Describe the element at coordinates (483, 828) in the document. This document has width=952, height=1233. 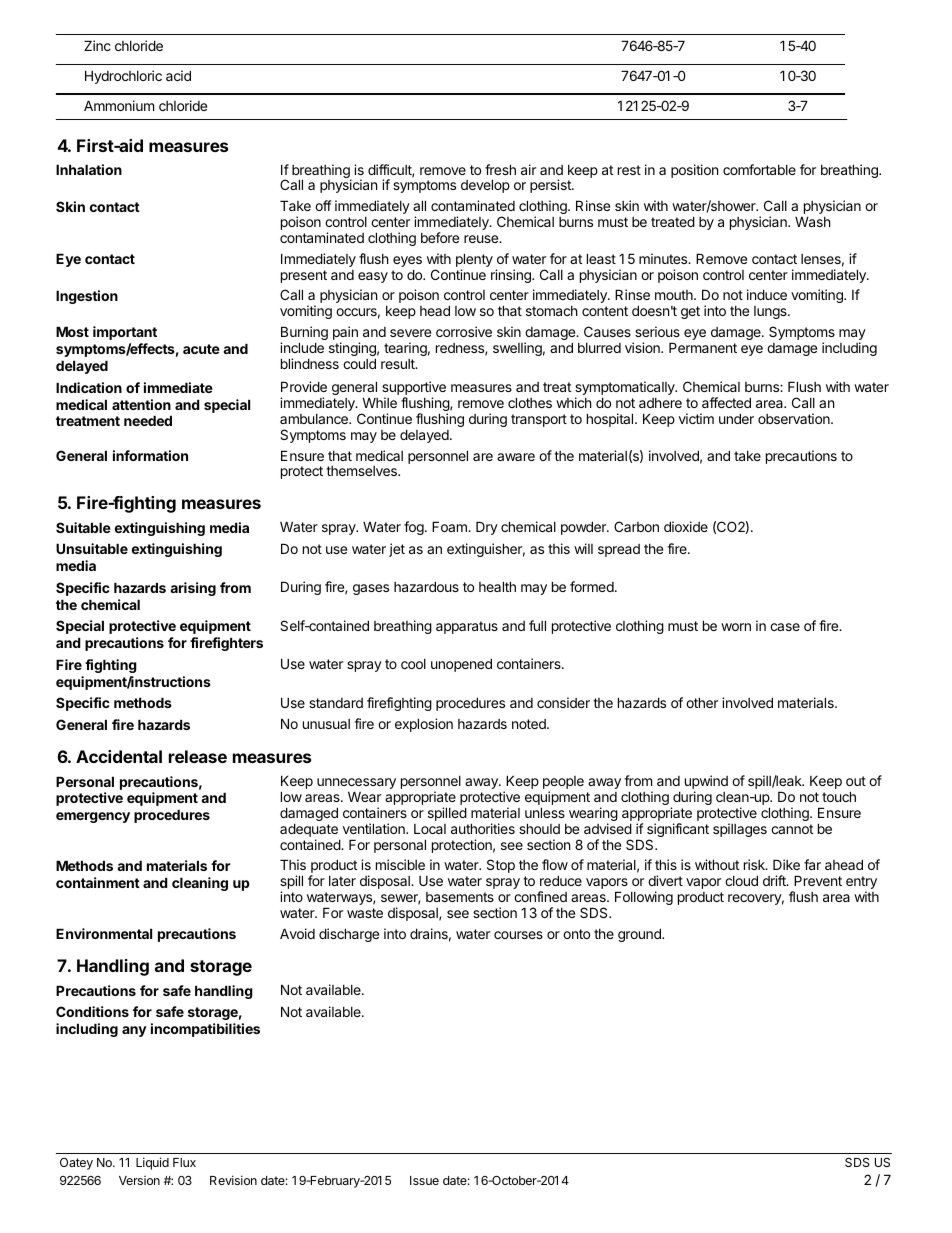
I see `authorities` at that location.
